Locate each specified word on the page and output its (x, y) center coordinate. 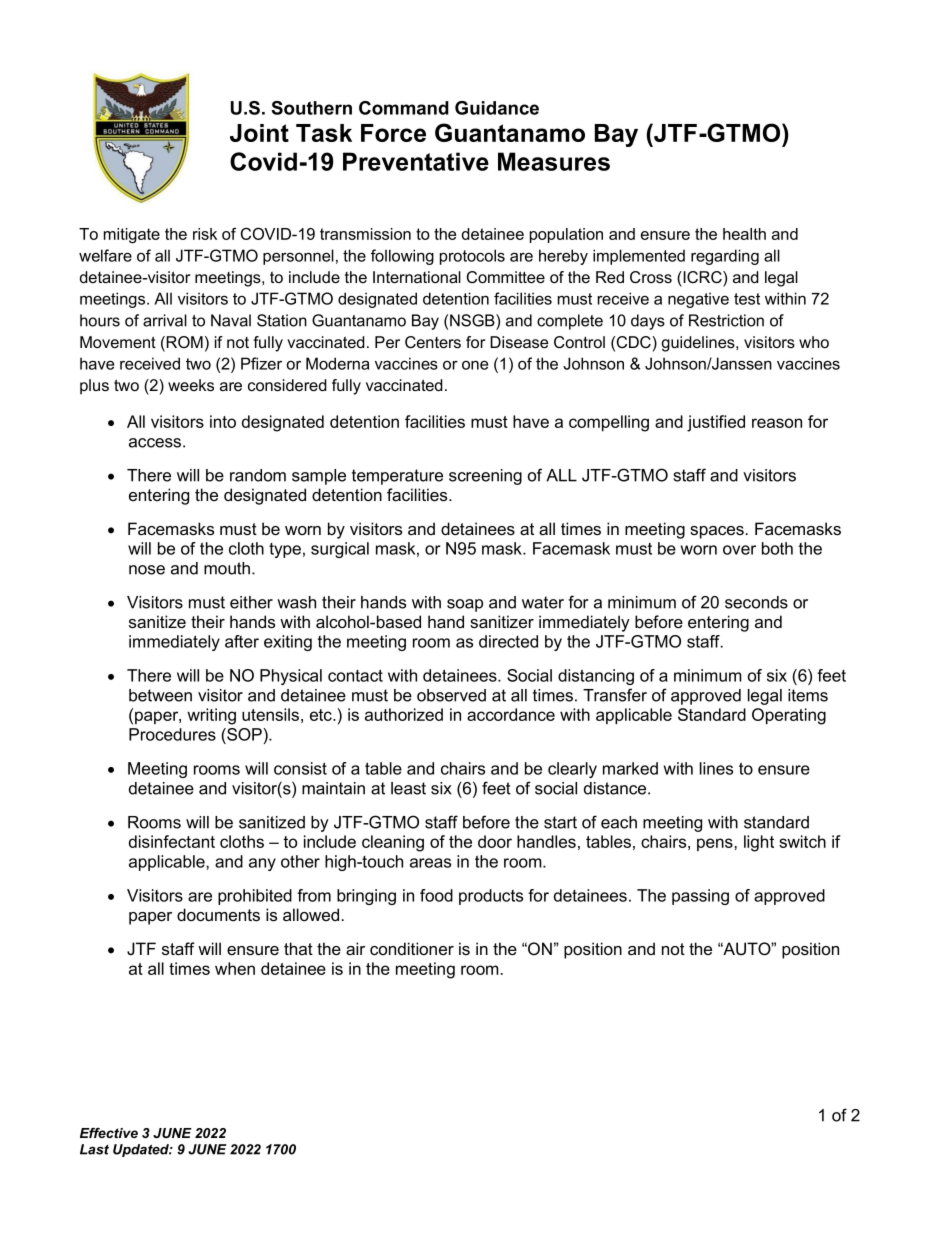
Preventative (416, 161)
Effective (109, 1133)
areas (430, 863)
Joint (259, 133)
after (242, 641)
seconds (756, 602)
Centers (433, 342)
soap (465, 605)
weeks (191, 385)
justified (716, 423)
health (744, 234)
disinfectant (172, 841)
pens (716, 844)
